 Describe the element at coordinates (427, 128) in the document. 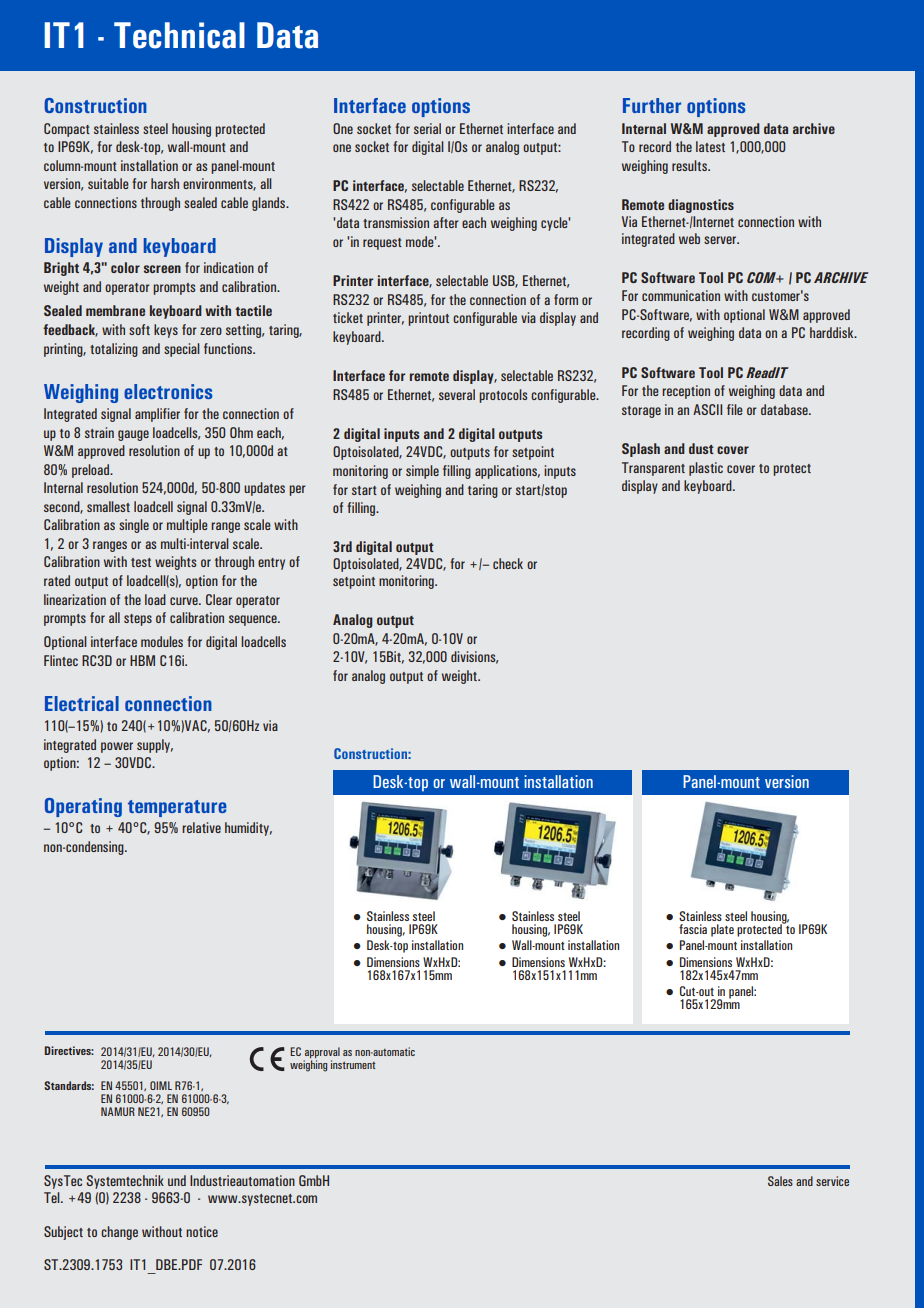

I see `serial` at that location.
